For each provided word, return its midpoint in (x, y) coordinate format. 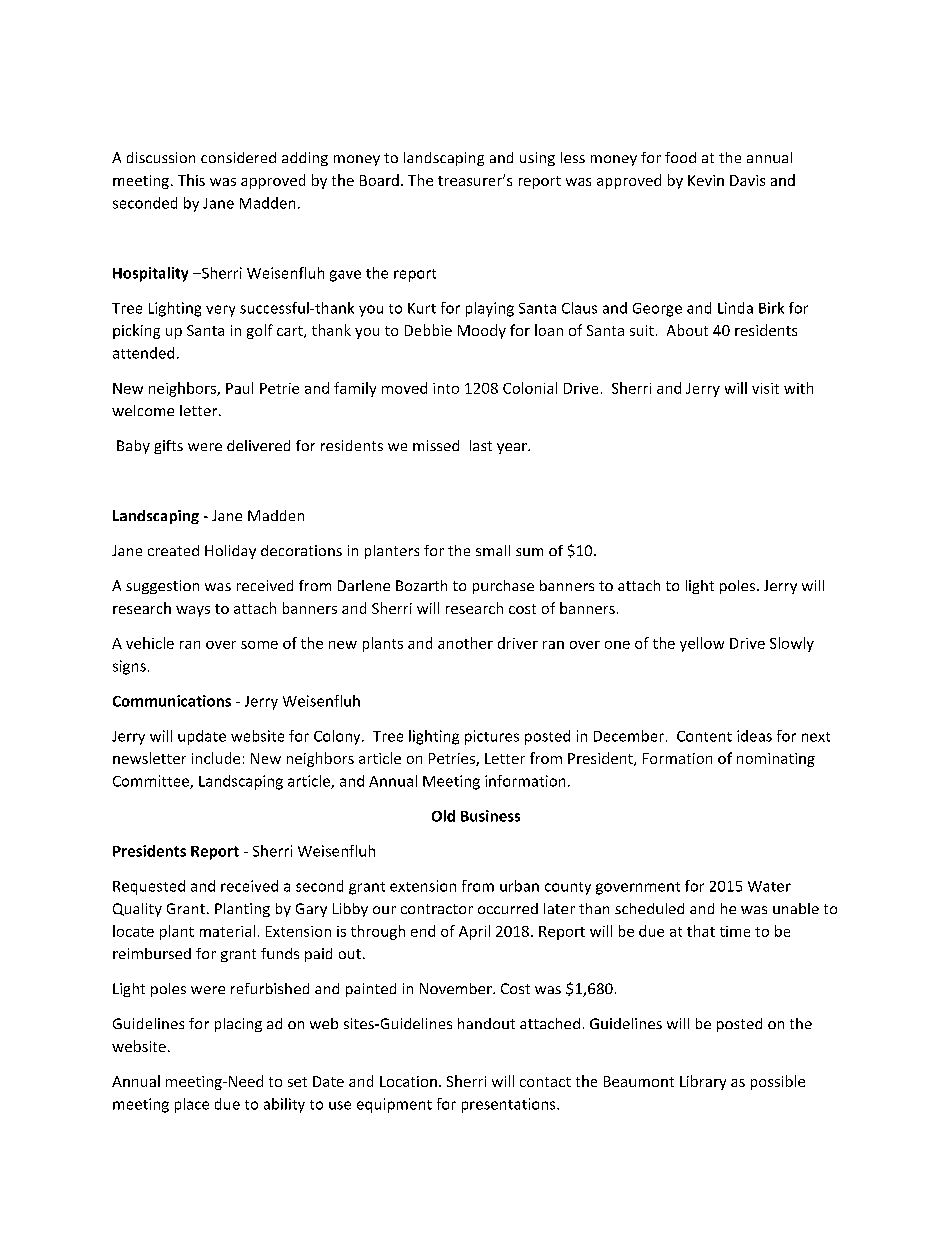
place (192, 1105)
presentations (510, 1105)
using (537, 159)
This (191, 180)
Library (703, 1082)
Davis (747, 180)
